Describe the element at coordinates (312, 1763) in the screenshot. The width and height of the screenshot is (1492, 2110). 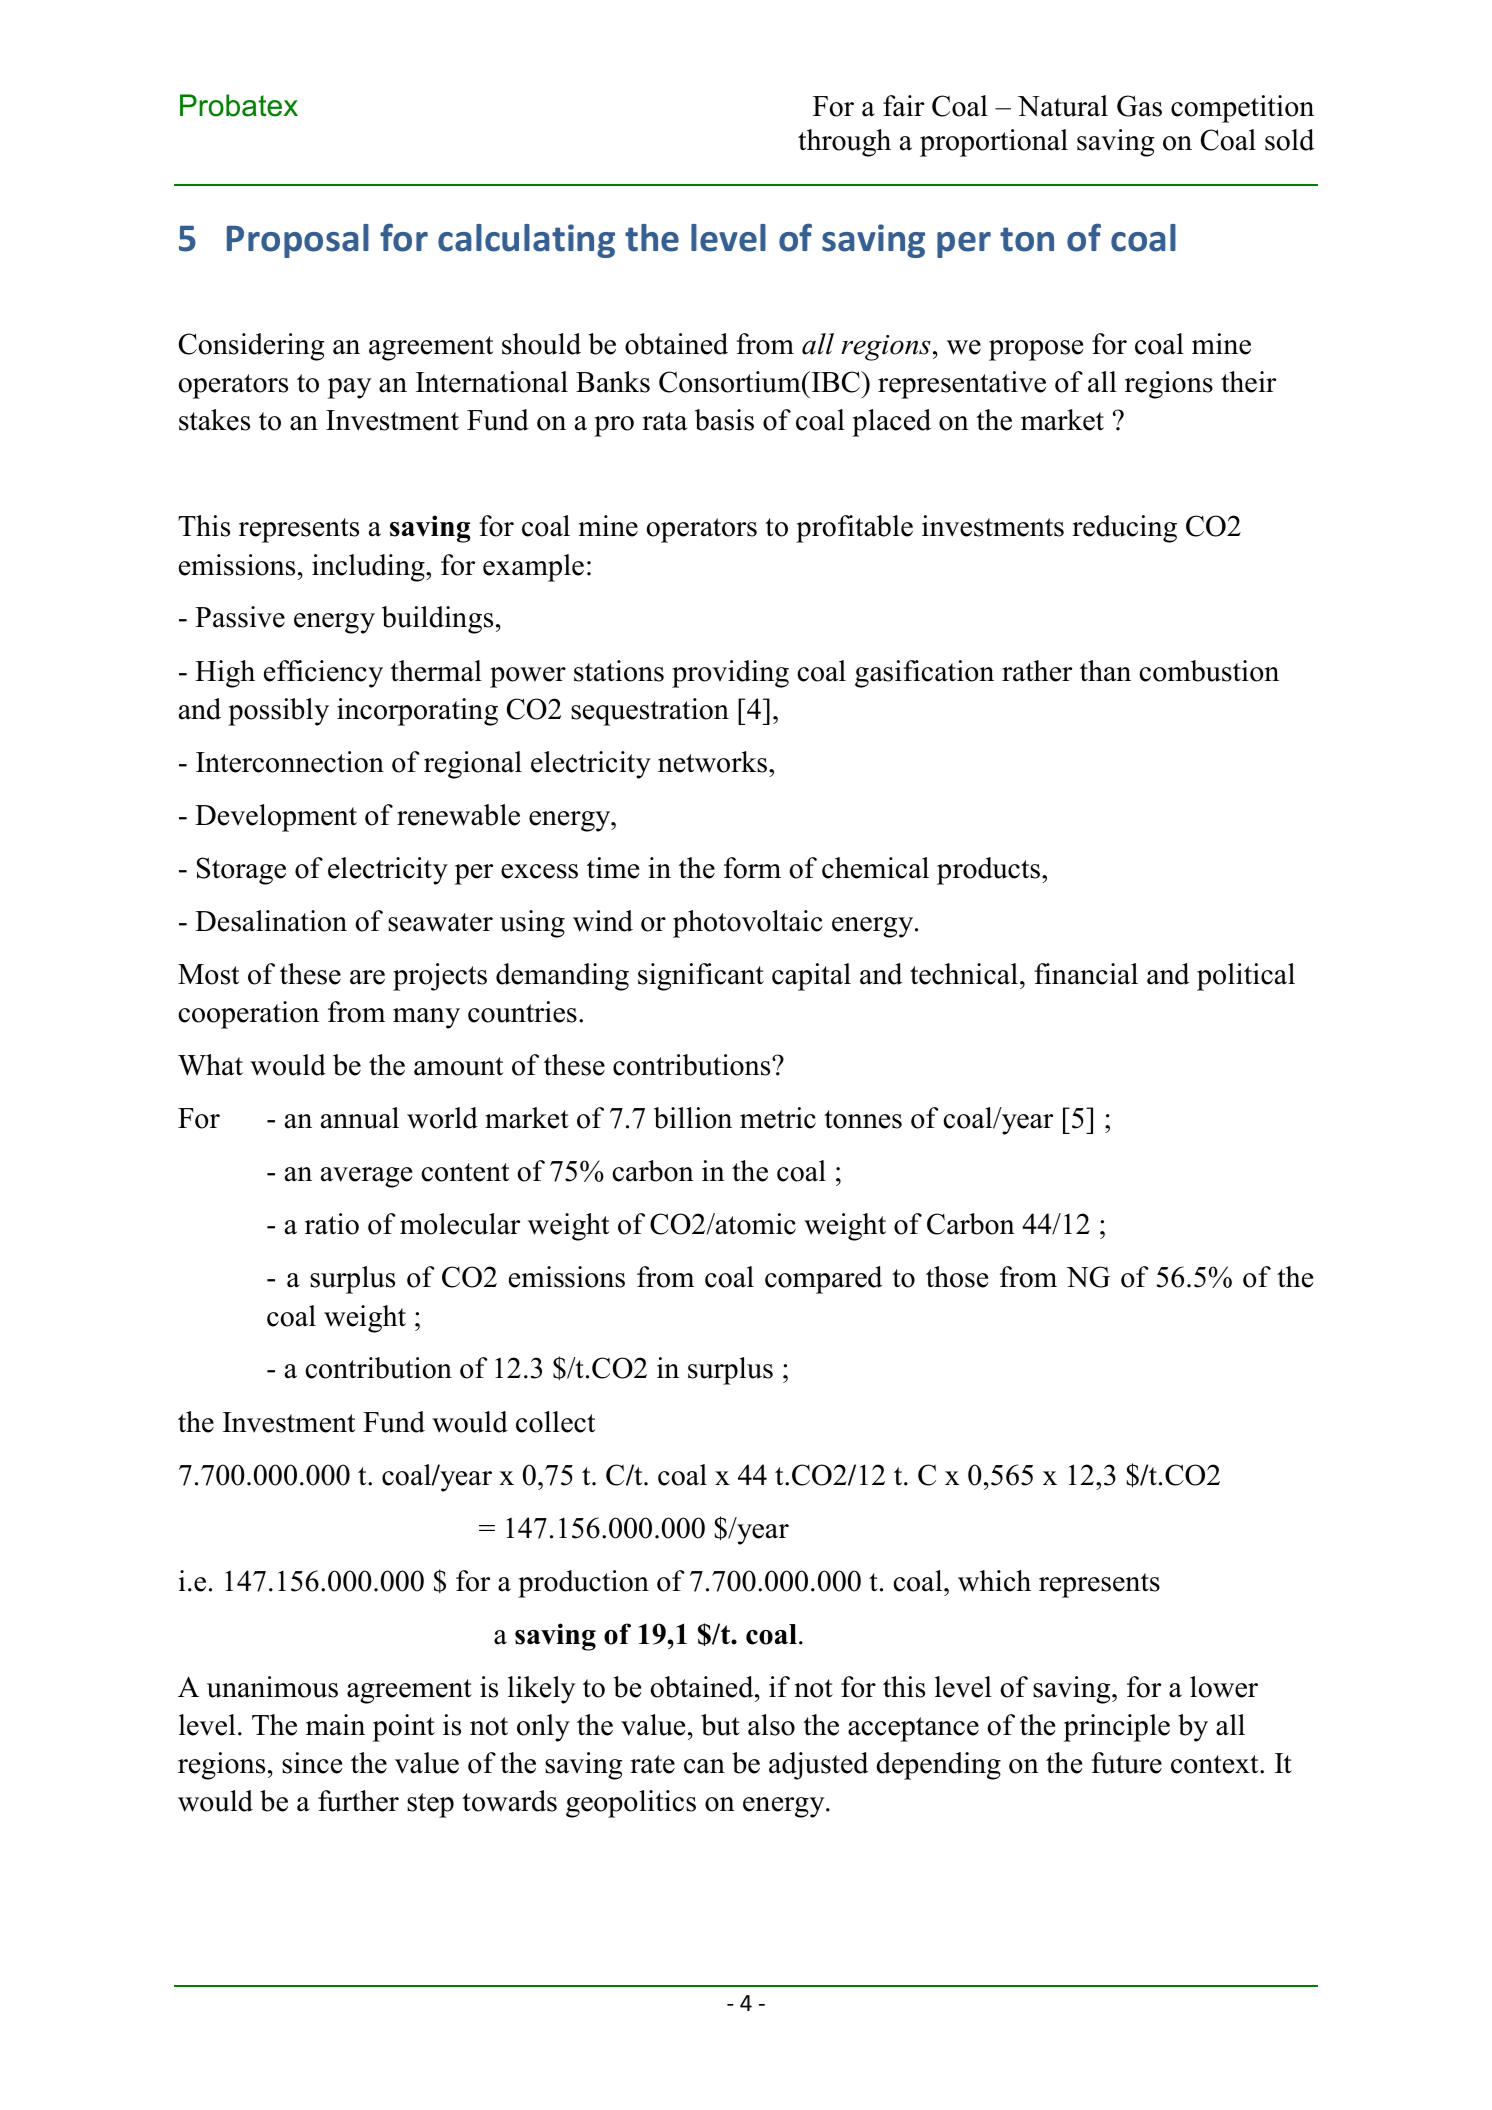
I see `since` at that location.
